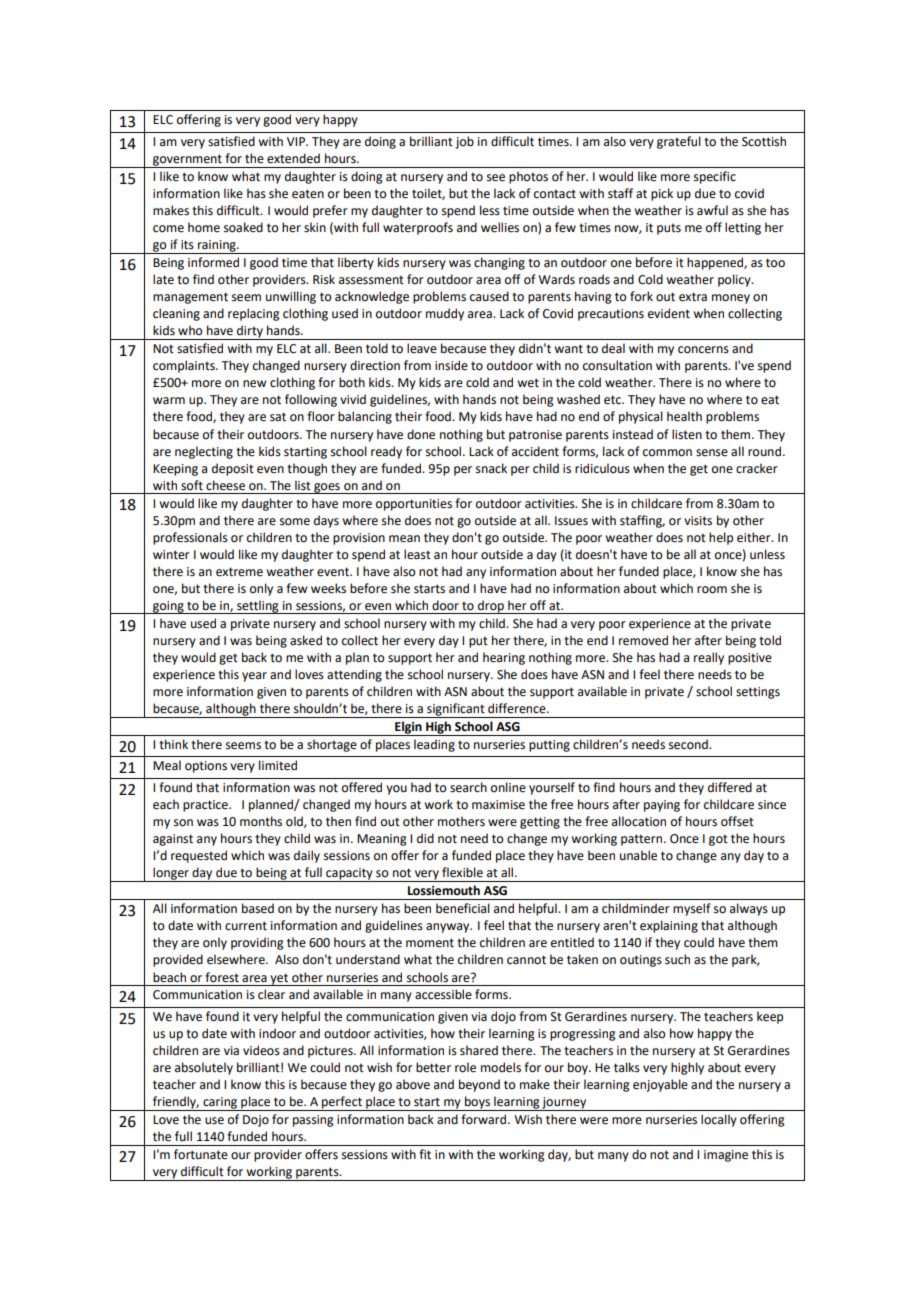  Describe the element at coordinates (465, 142) in the screenshot. I see `job` at that location.
